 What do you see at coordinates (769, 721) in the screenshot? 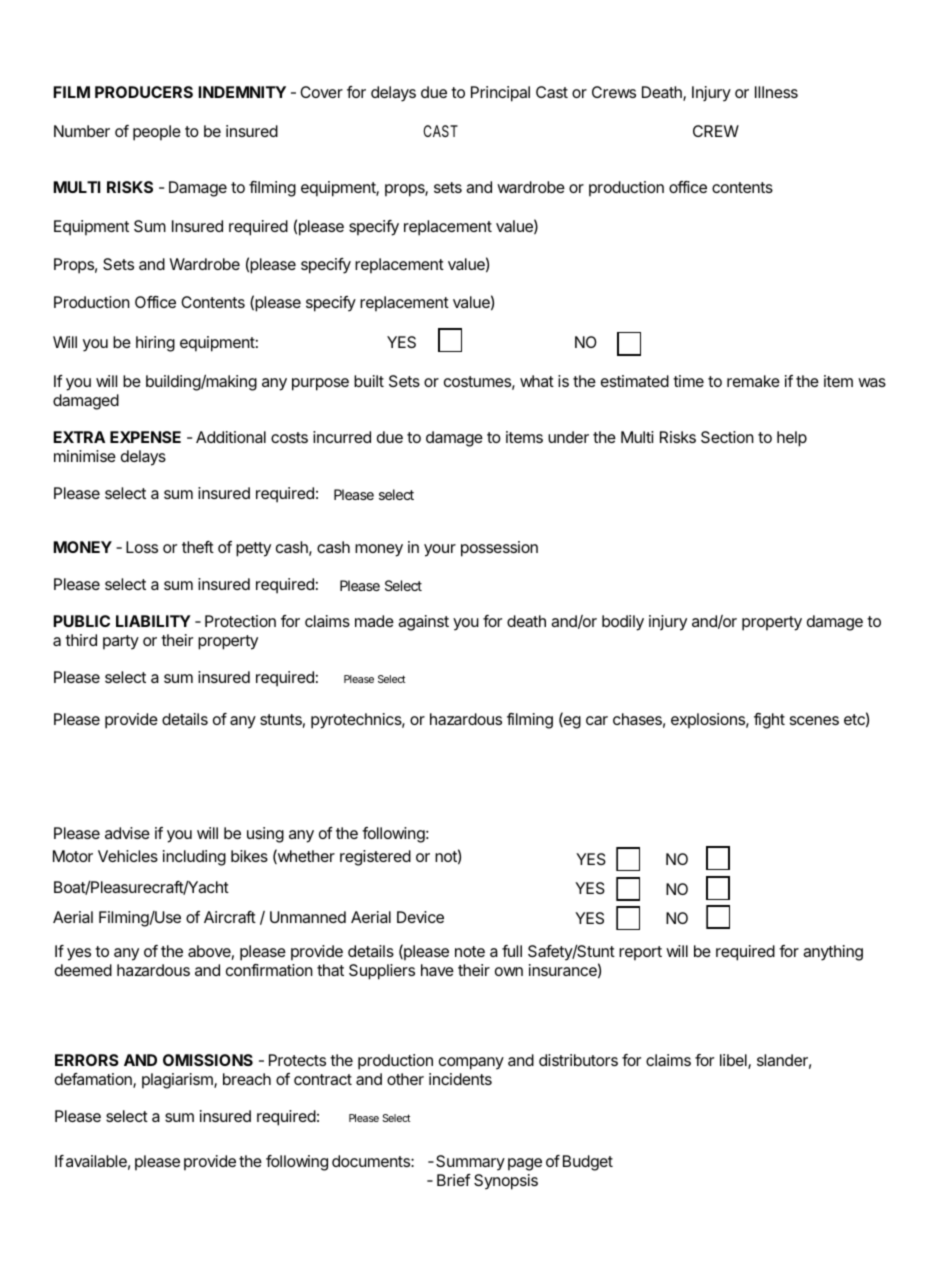
I see `fight` at bounding box center [769, 721].
